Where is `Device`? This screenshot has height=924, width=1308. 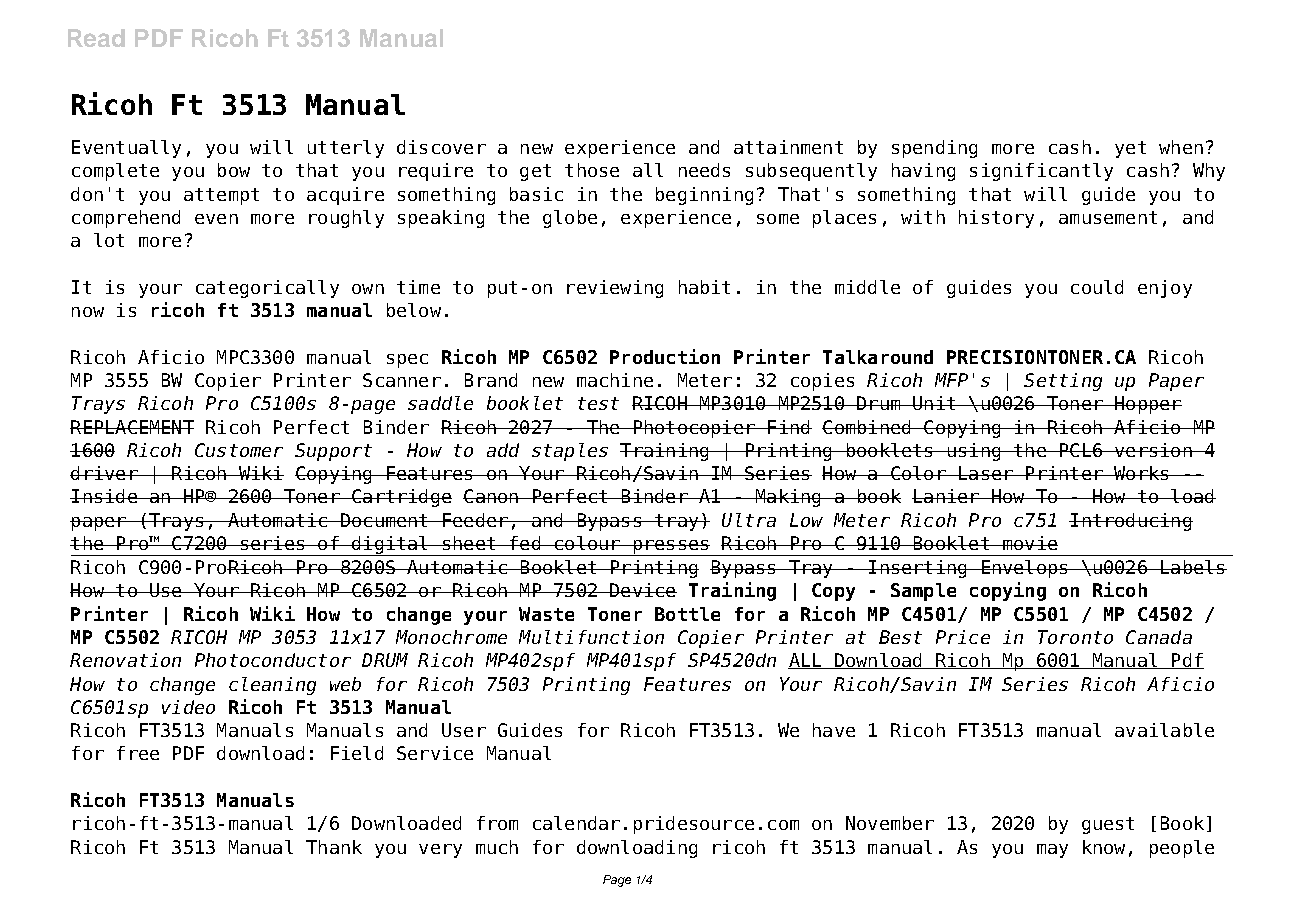 Device is located at coordinates (642, 590).
